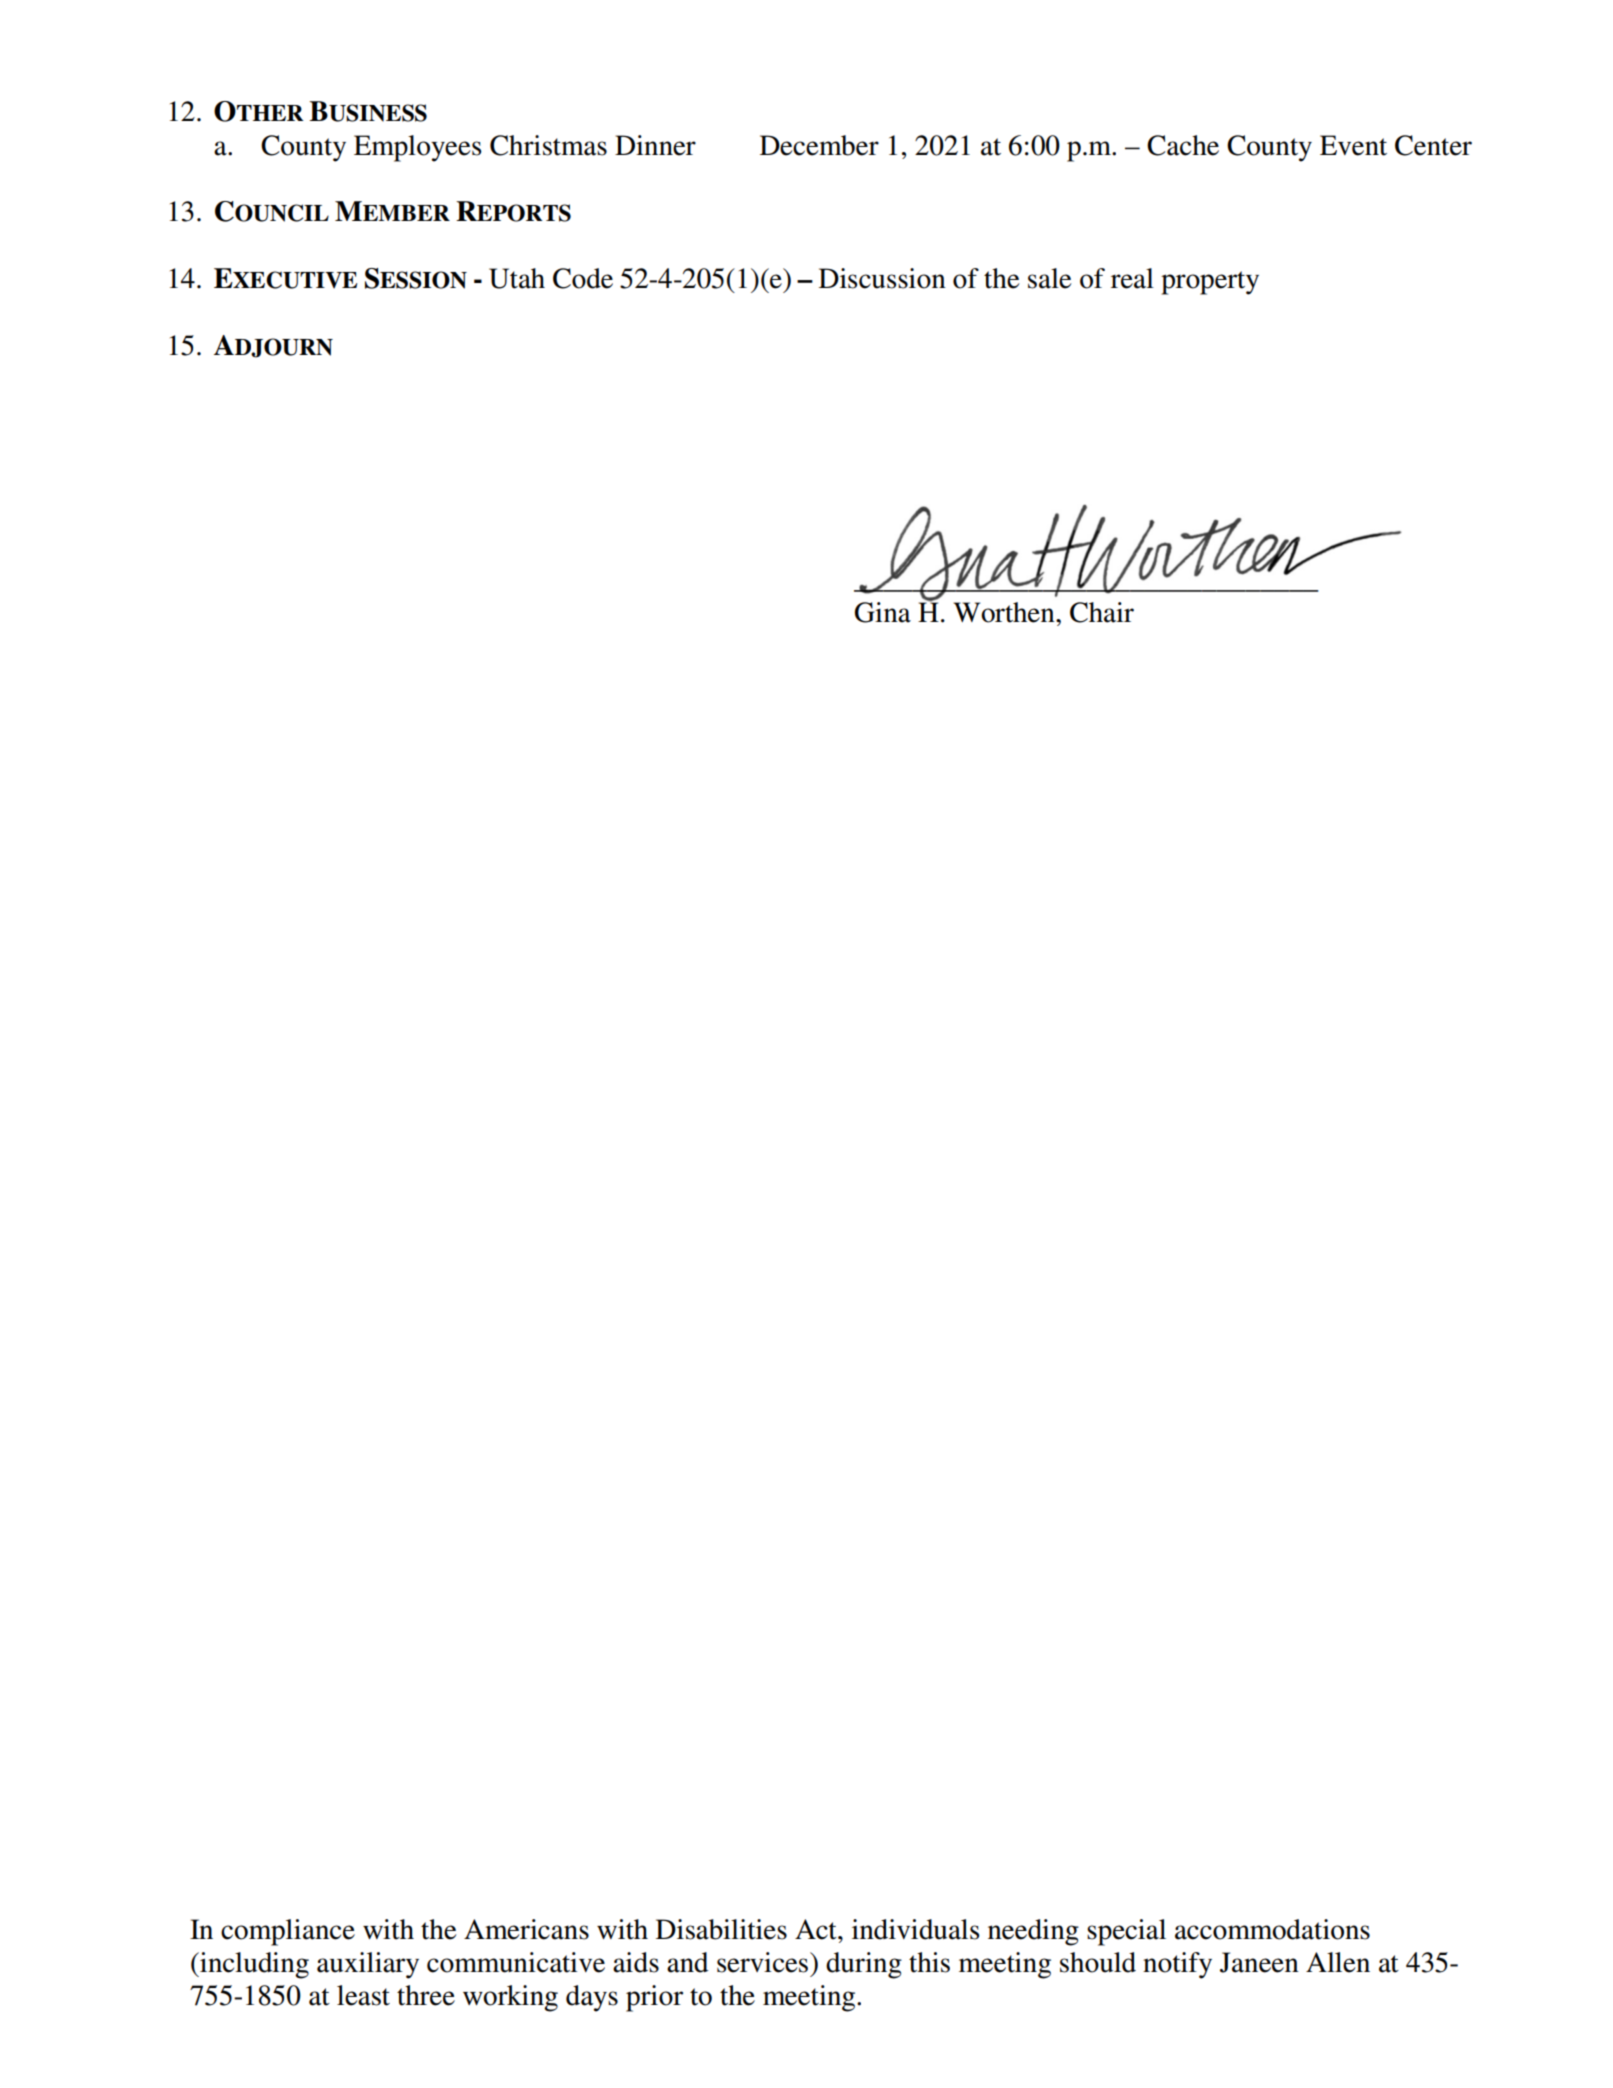 Image resolution: width=1613 pixels, height=2088 pixels. What do you see at coordinates (883, 612) in the screenshot?
I see `Gina` at bounding box center [883, 612].
